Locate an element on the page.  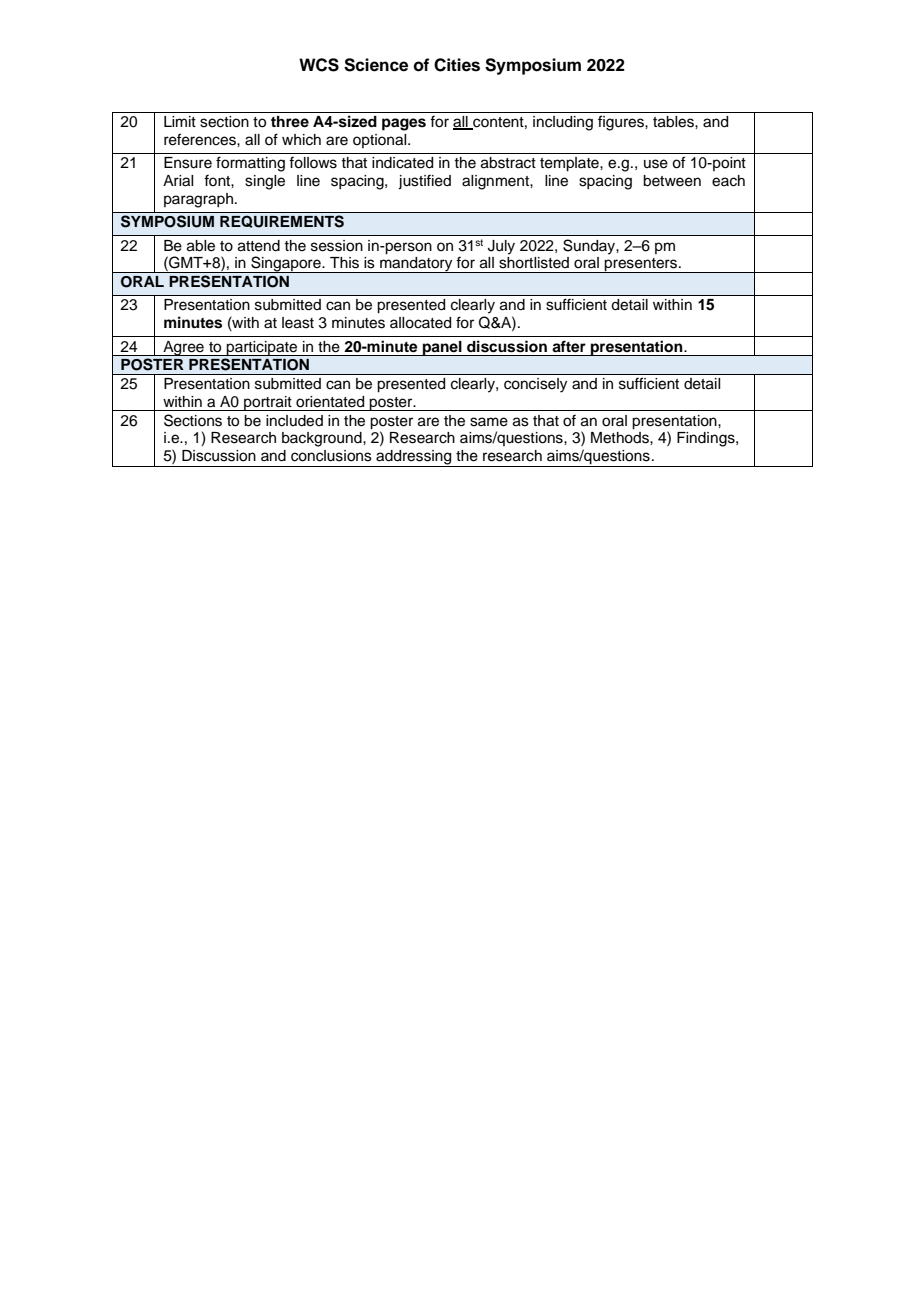
presenters is located at coordinates (641, 265).
